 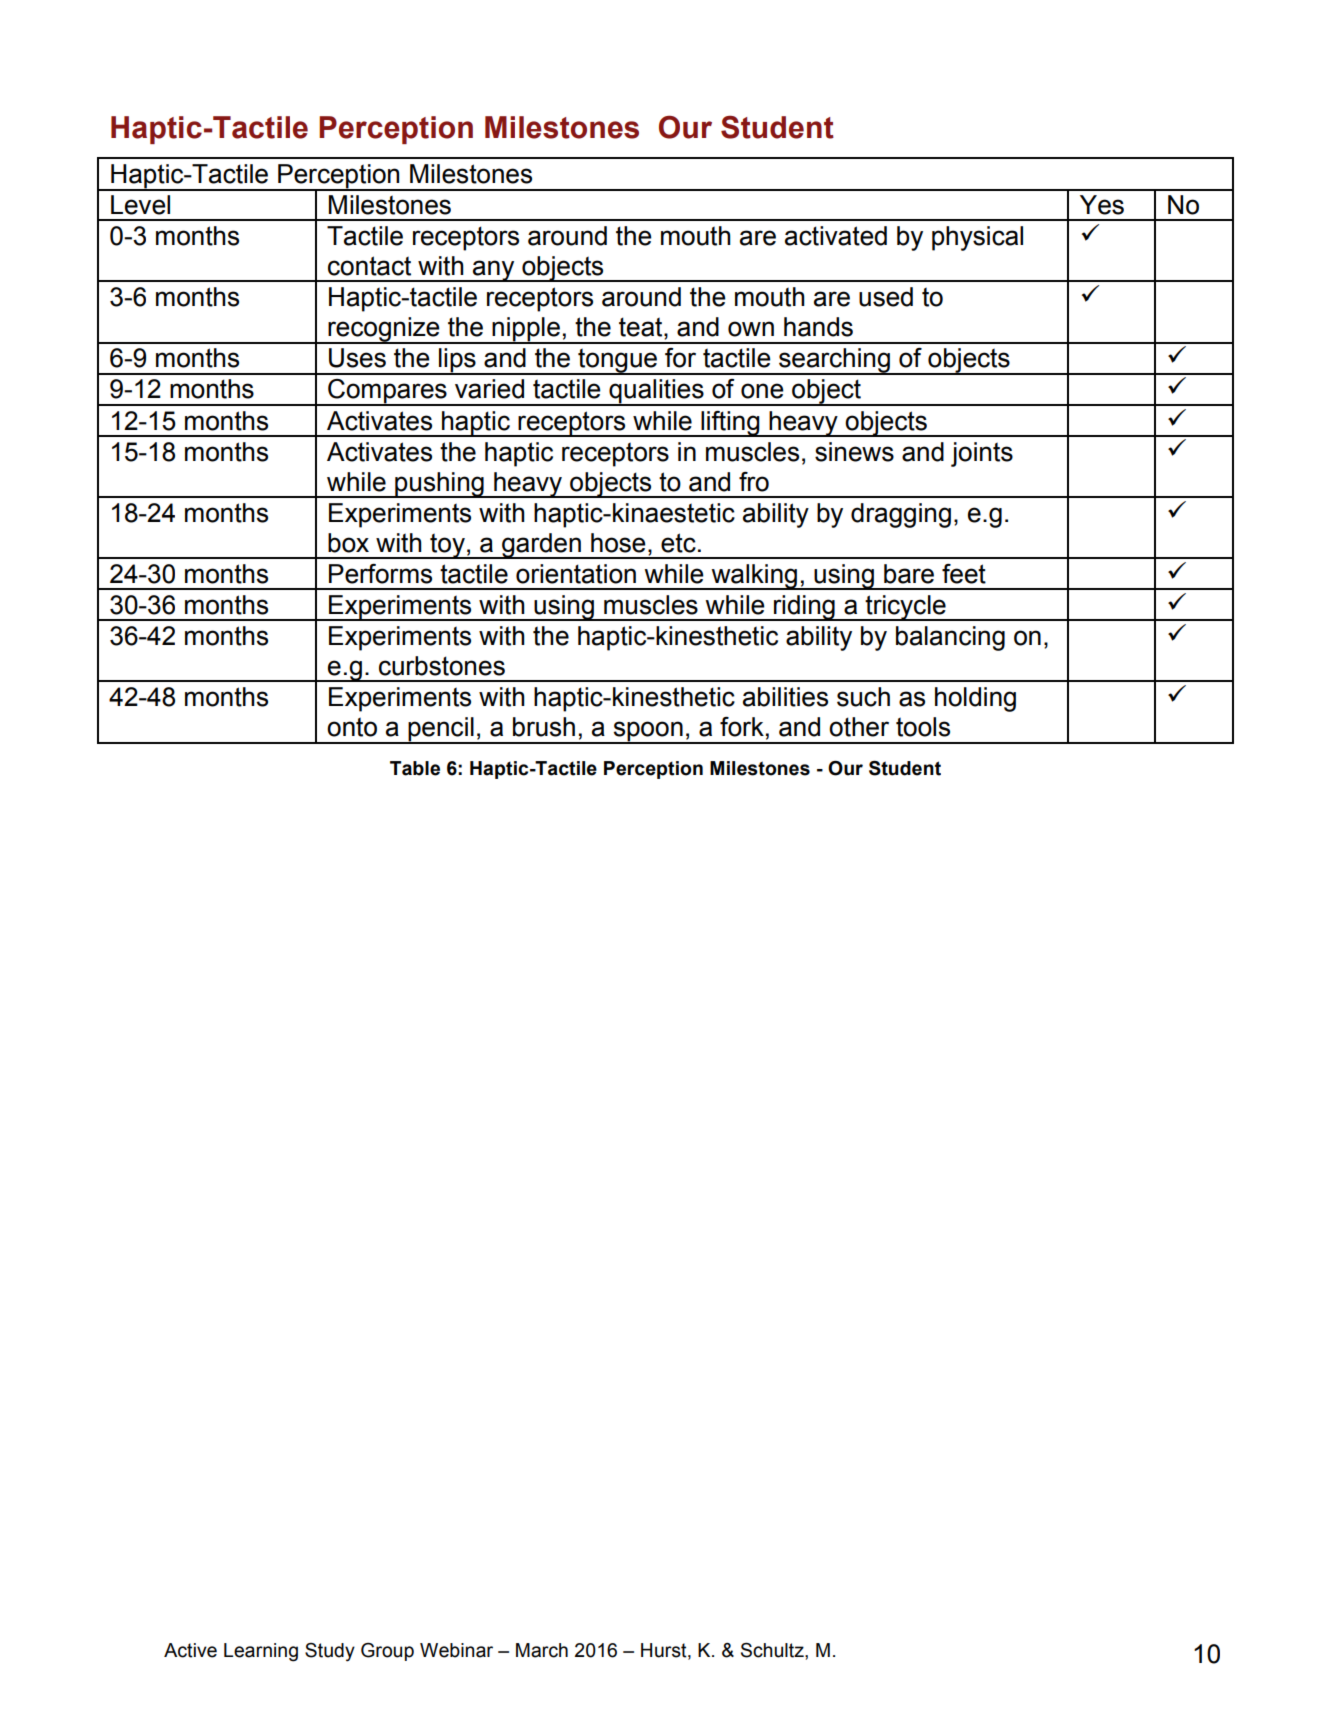 What do you see at coordinates (642, 328) in the screenshot?
I see `teat` at bounding box center [642, 328].
